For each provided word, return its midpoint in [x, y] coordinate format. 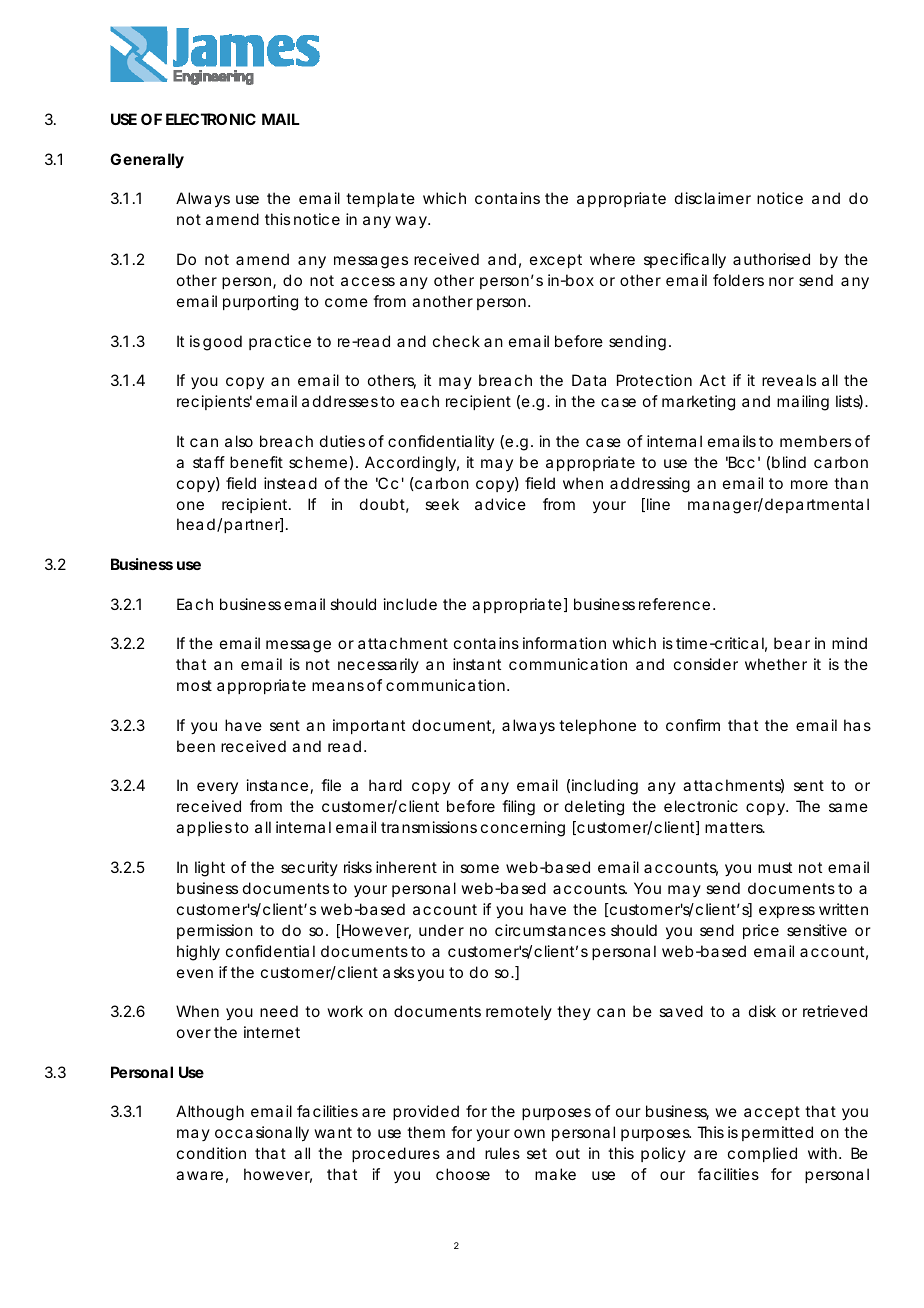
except [556, 261]
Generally [147, 160]
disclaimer [713, 198]
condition [211, 1153]
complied [762, 1154]
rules [502, 1153]
